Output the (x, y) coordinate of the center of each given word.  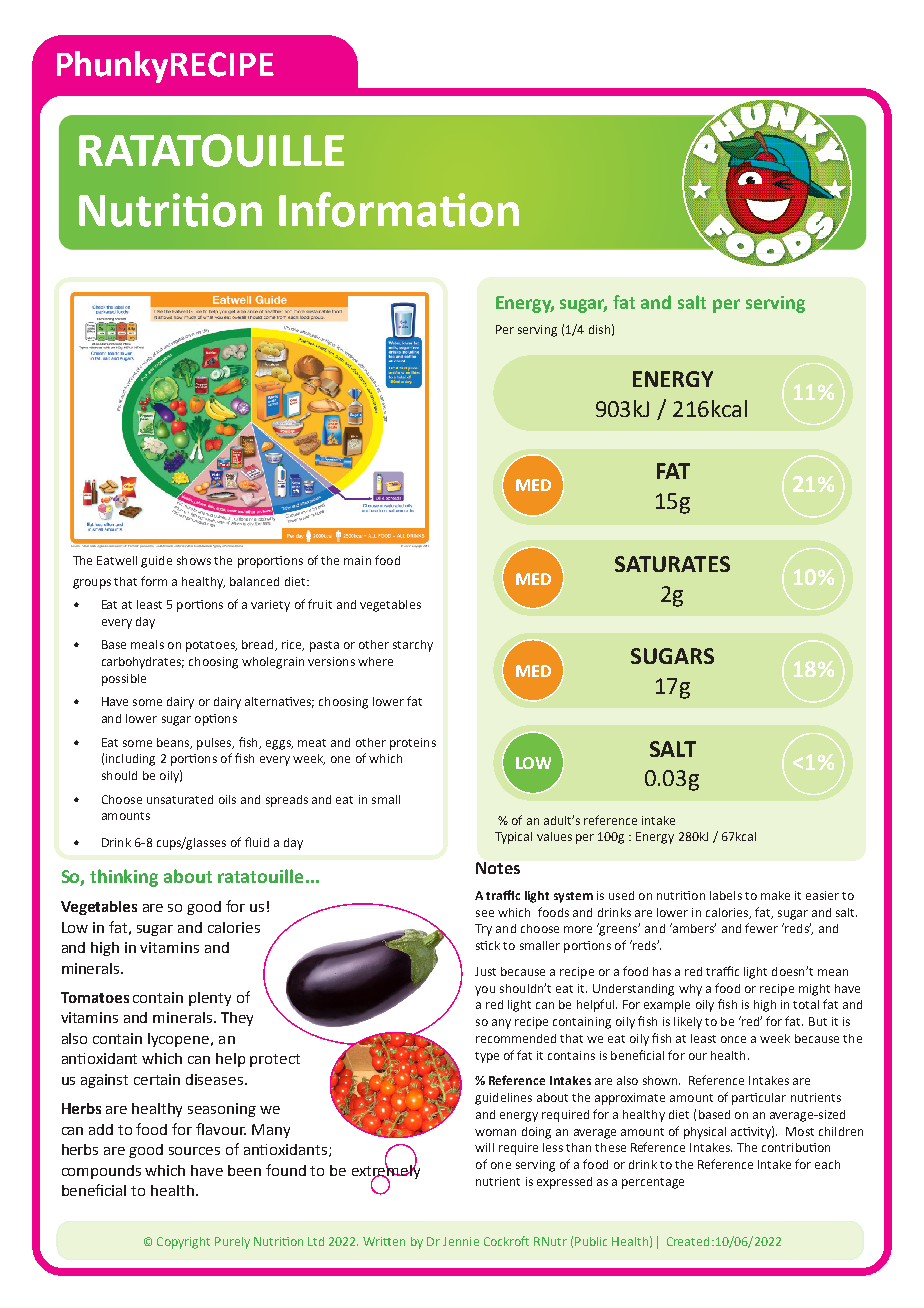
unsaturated (180, 799)
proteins (413, 744)
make (775, 895)
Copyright (183, 1243)
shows (194, 560)
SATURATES (672, 564)
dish (599, 329)
